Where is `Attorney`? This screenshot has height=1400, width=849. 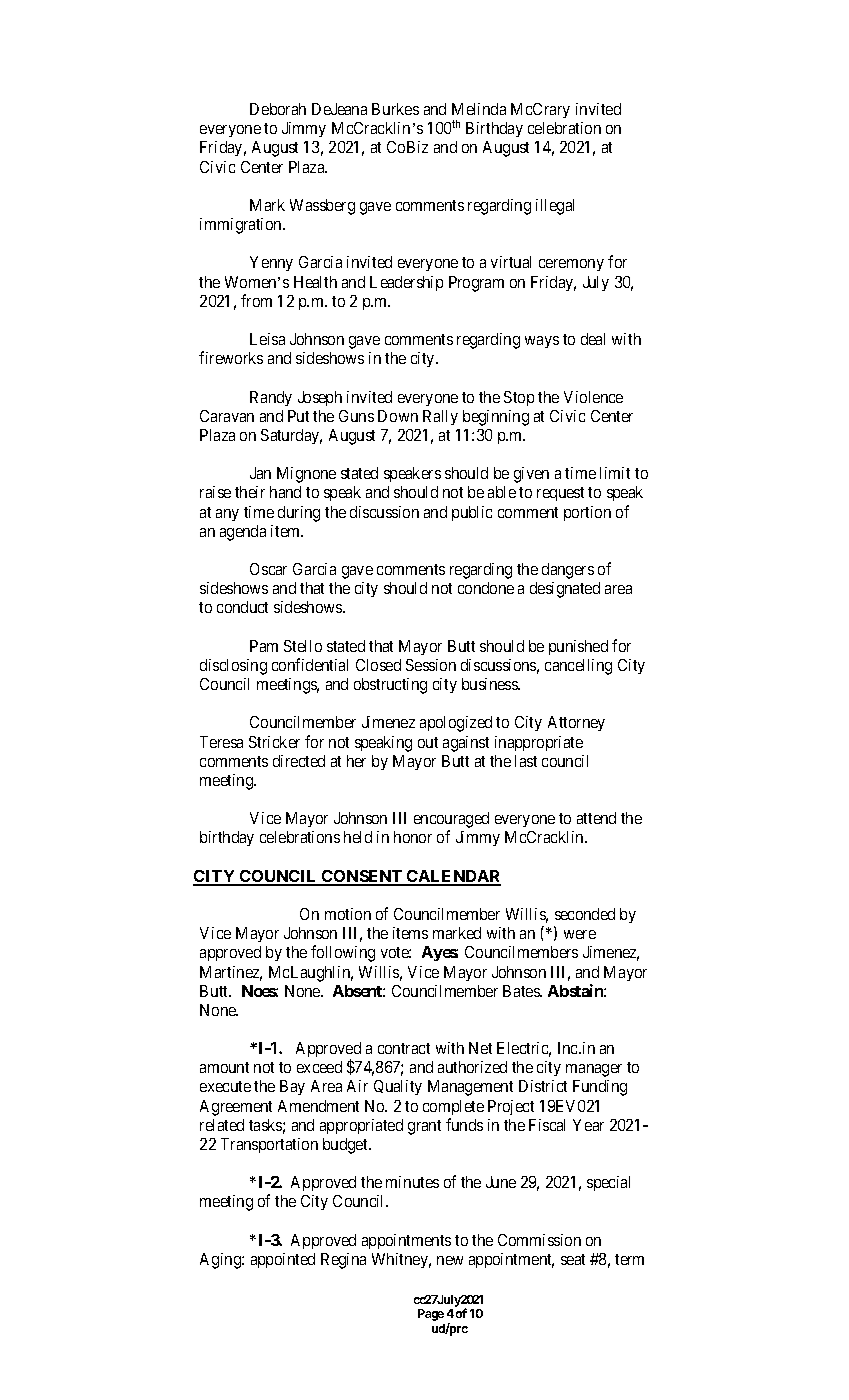 Attorney is located at coordinates (576, 723).
